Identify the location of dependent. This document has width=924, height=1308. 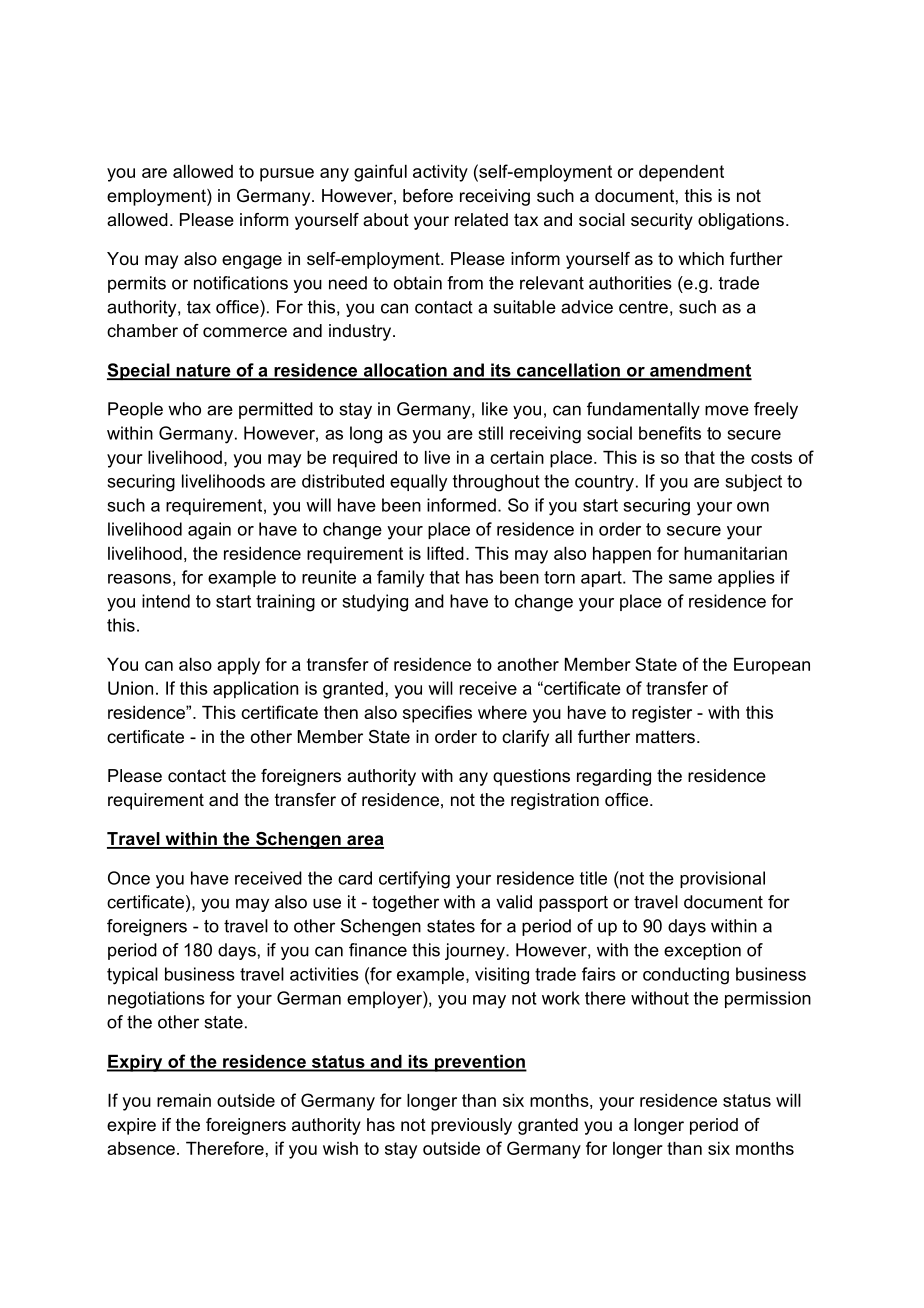
(681, 173).
